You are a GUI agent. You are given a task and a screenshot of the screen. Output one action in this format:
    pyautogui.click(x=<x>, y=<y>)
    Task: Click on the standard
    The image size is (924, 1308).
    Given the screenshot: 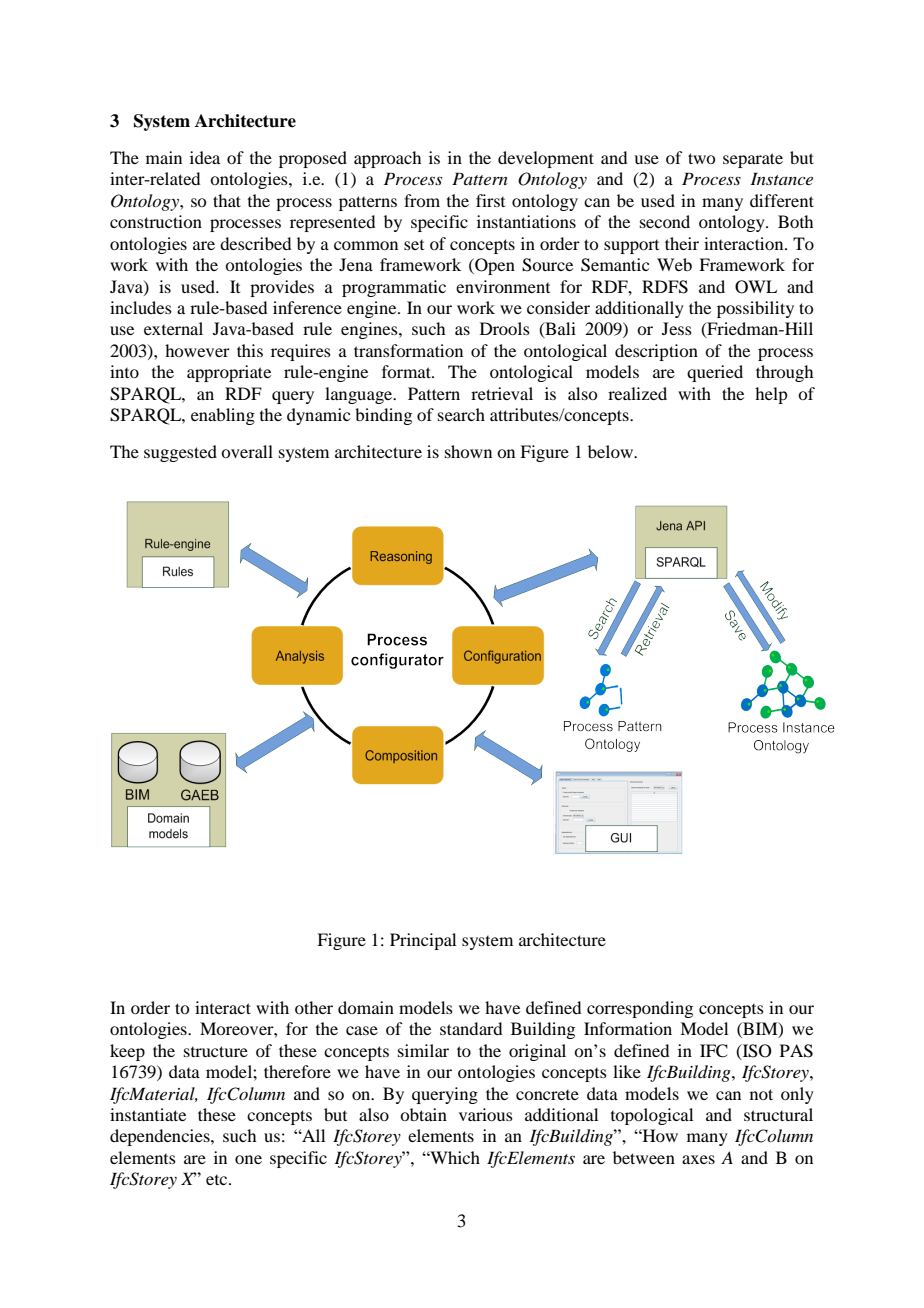 What is the action you would take?
    pyautogui.click(x=471, y=1028)
